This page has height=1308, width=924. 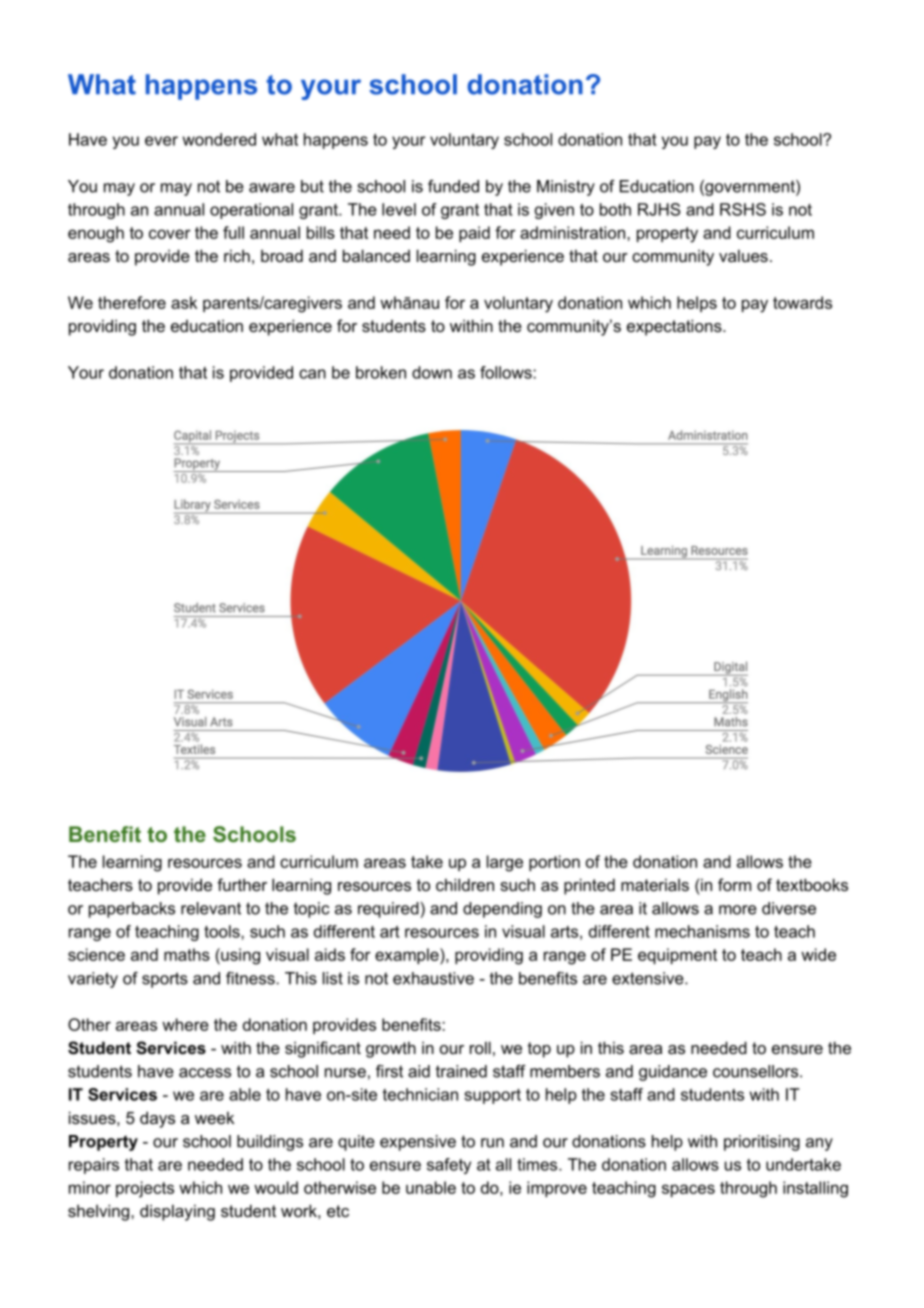 What do you see at coordinates (675, 327) in the page?
I see `expectations` at bounding box center [675, 327].
